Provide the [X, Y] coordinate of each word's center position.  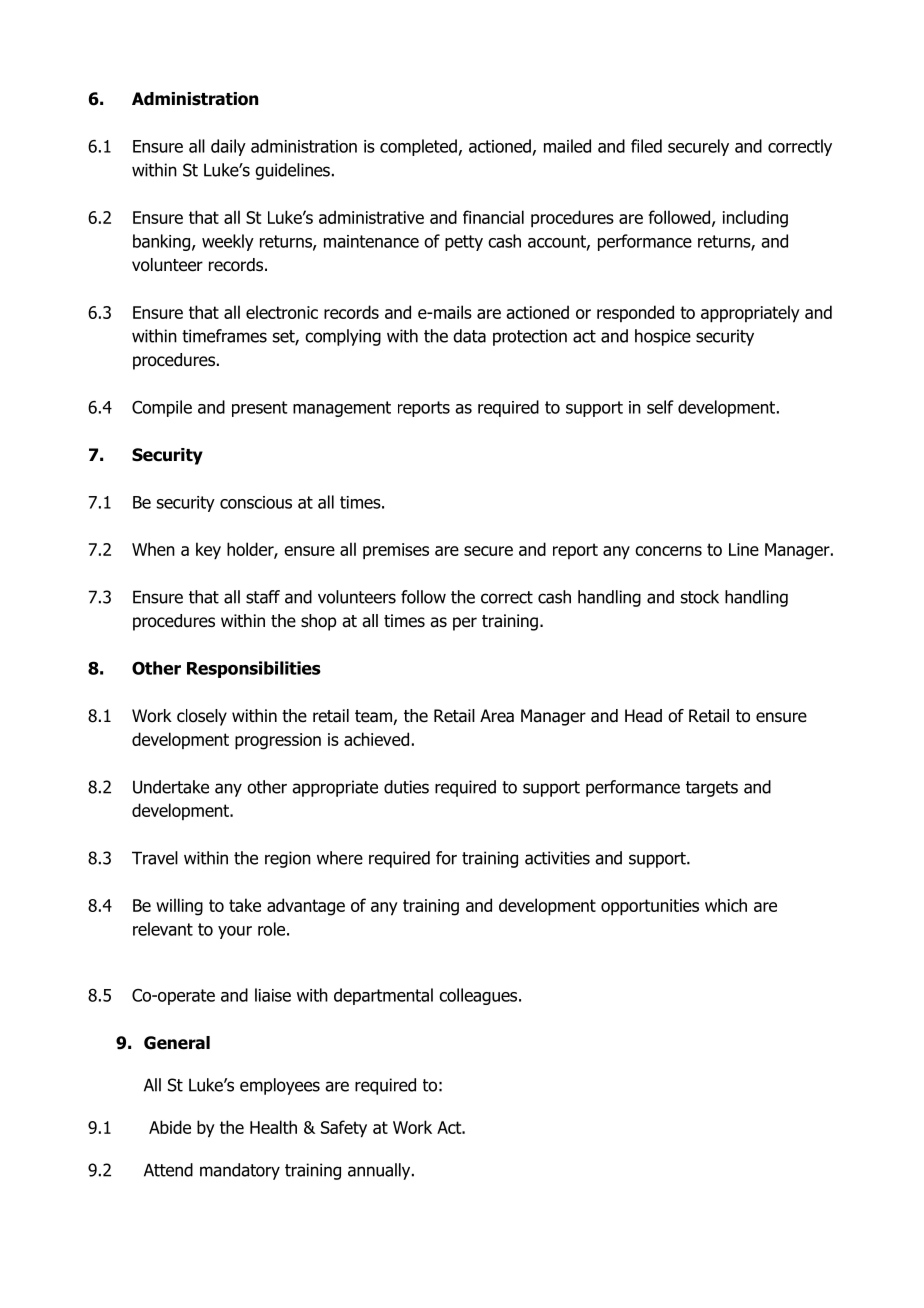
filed [646, 146]
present [260, 409]
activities [557, 858]
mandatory [240, 1171]
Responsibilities [254, 669]
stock [700, 597]
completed [418, 147]
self [660, 407]
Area [497, 716]
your [235, 932]
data [469, 336]
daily [228, 147]
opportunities [650, 907]
